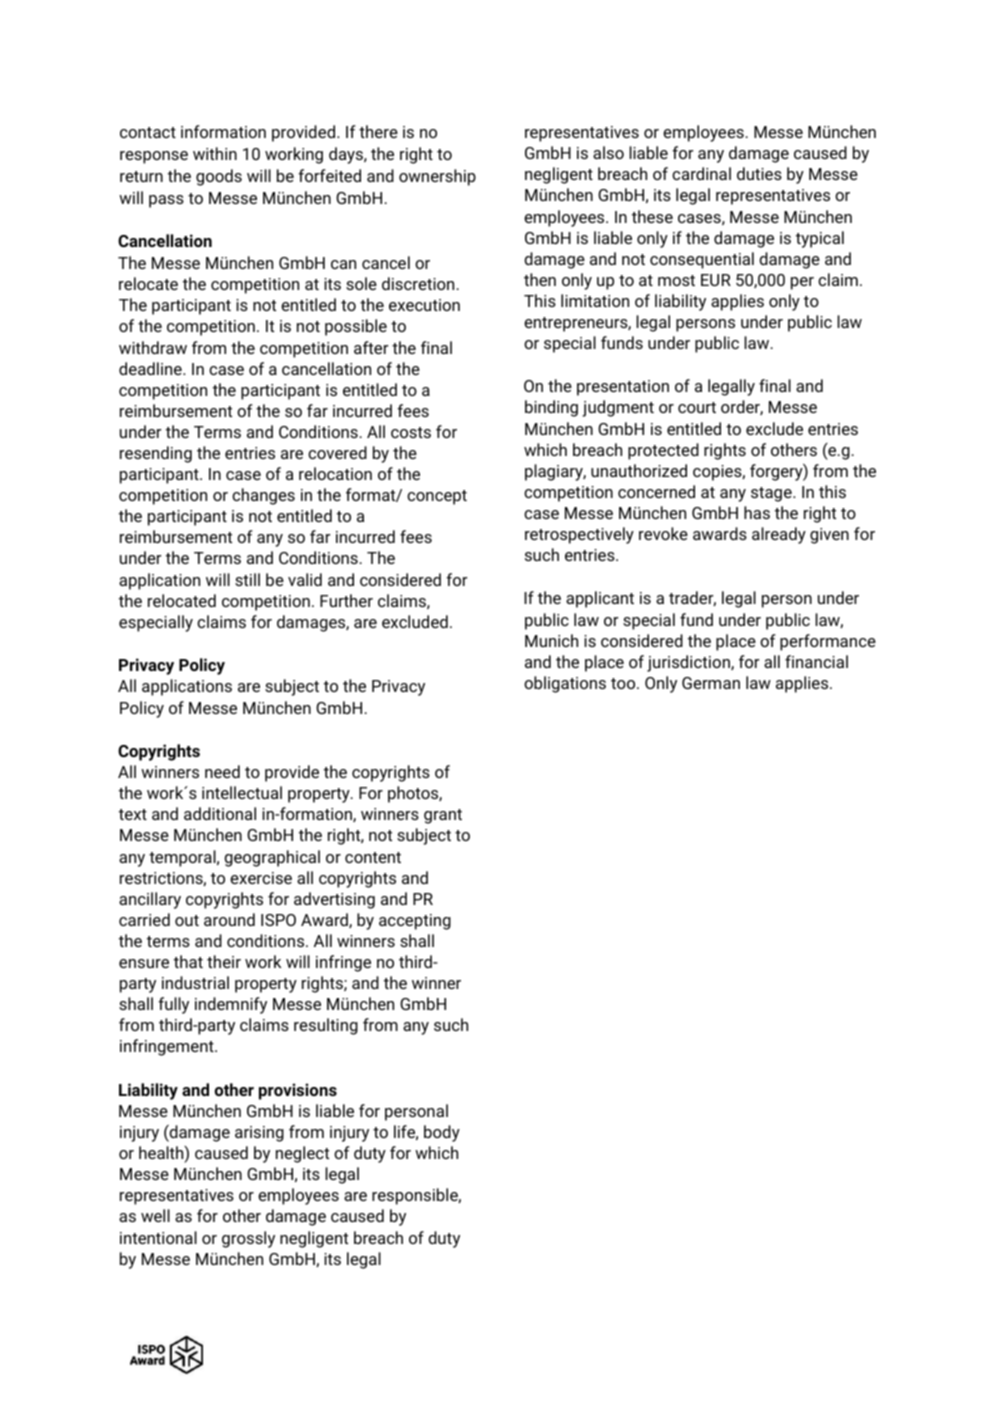 The height and width of the screenshot is (1420, 1003). Describe the element at coordinates (156, 454) in the screenshot. I see `resending` at that location.
